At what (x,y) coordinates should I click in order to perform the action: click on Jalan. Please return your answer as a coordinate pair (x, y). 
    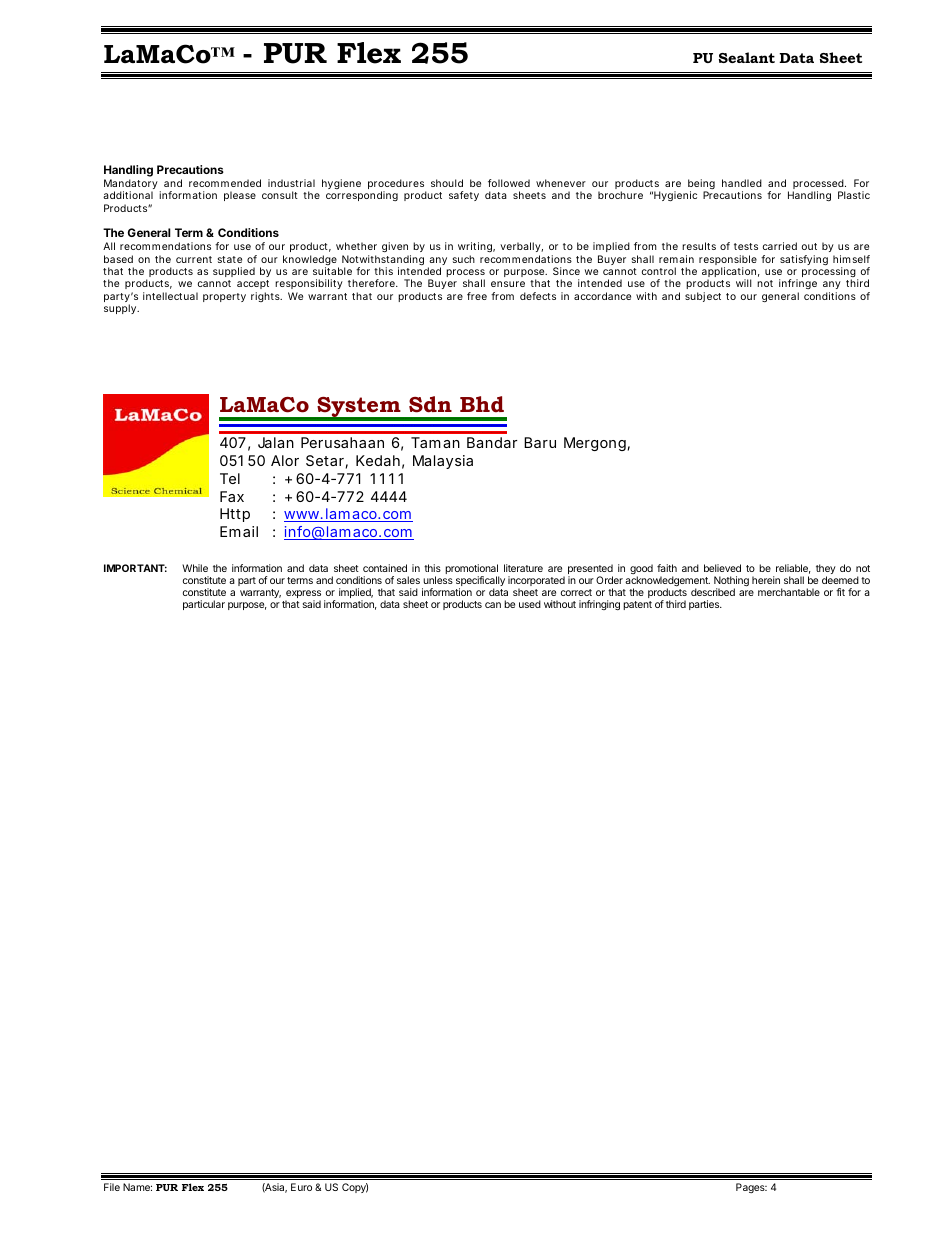
    Looking at the image, I should click on (276, 442).
